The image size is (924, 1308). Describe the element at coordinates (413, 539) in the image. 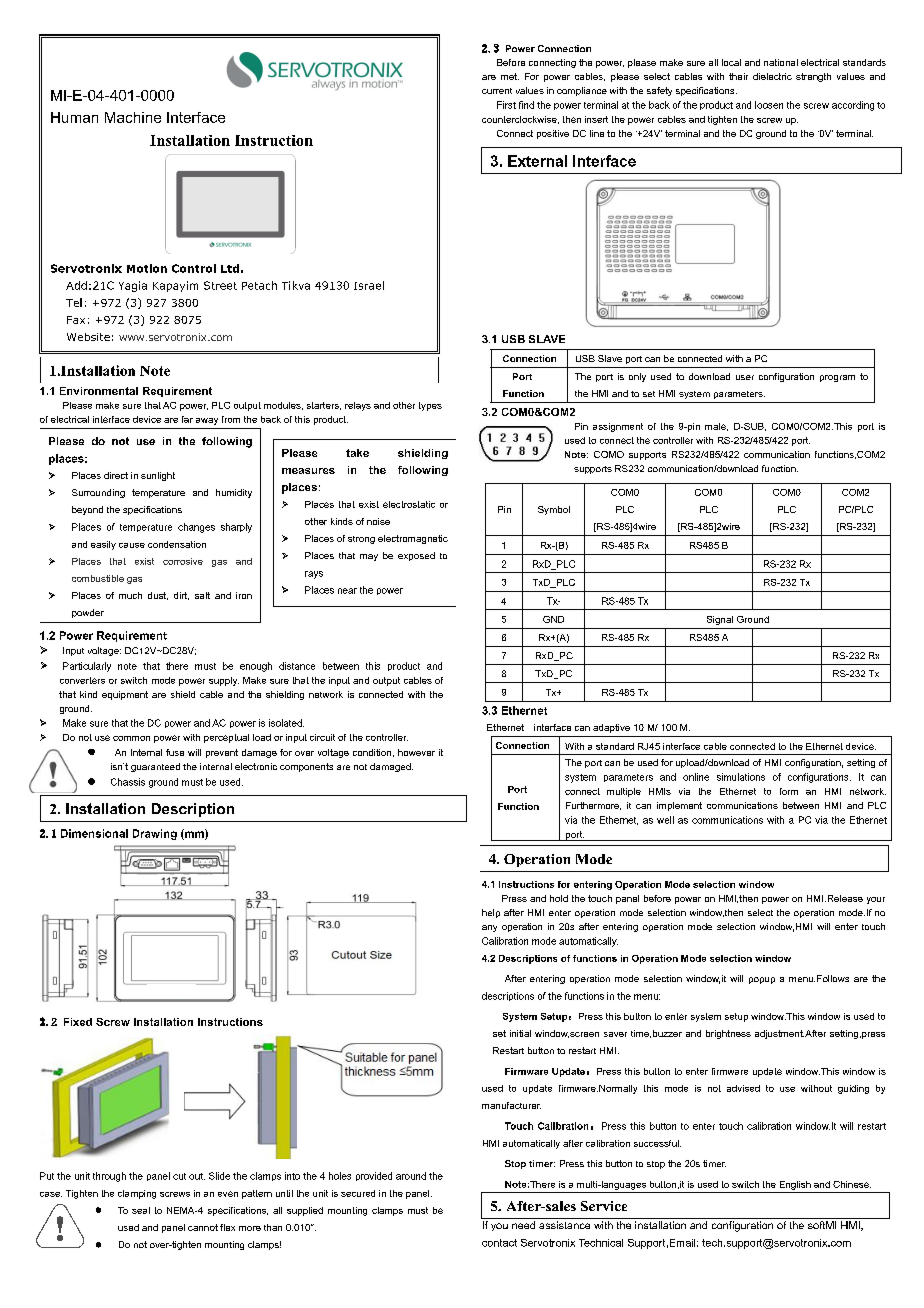

I see `electromagnetic` at that location.
